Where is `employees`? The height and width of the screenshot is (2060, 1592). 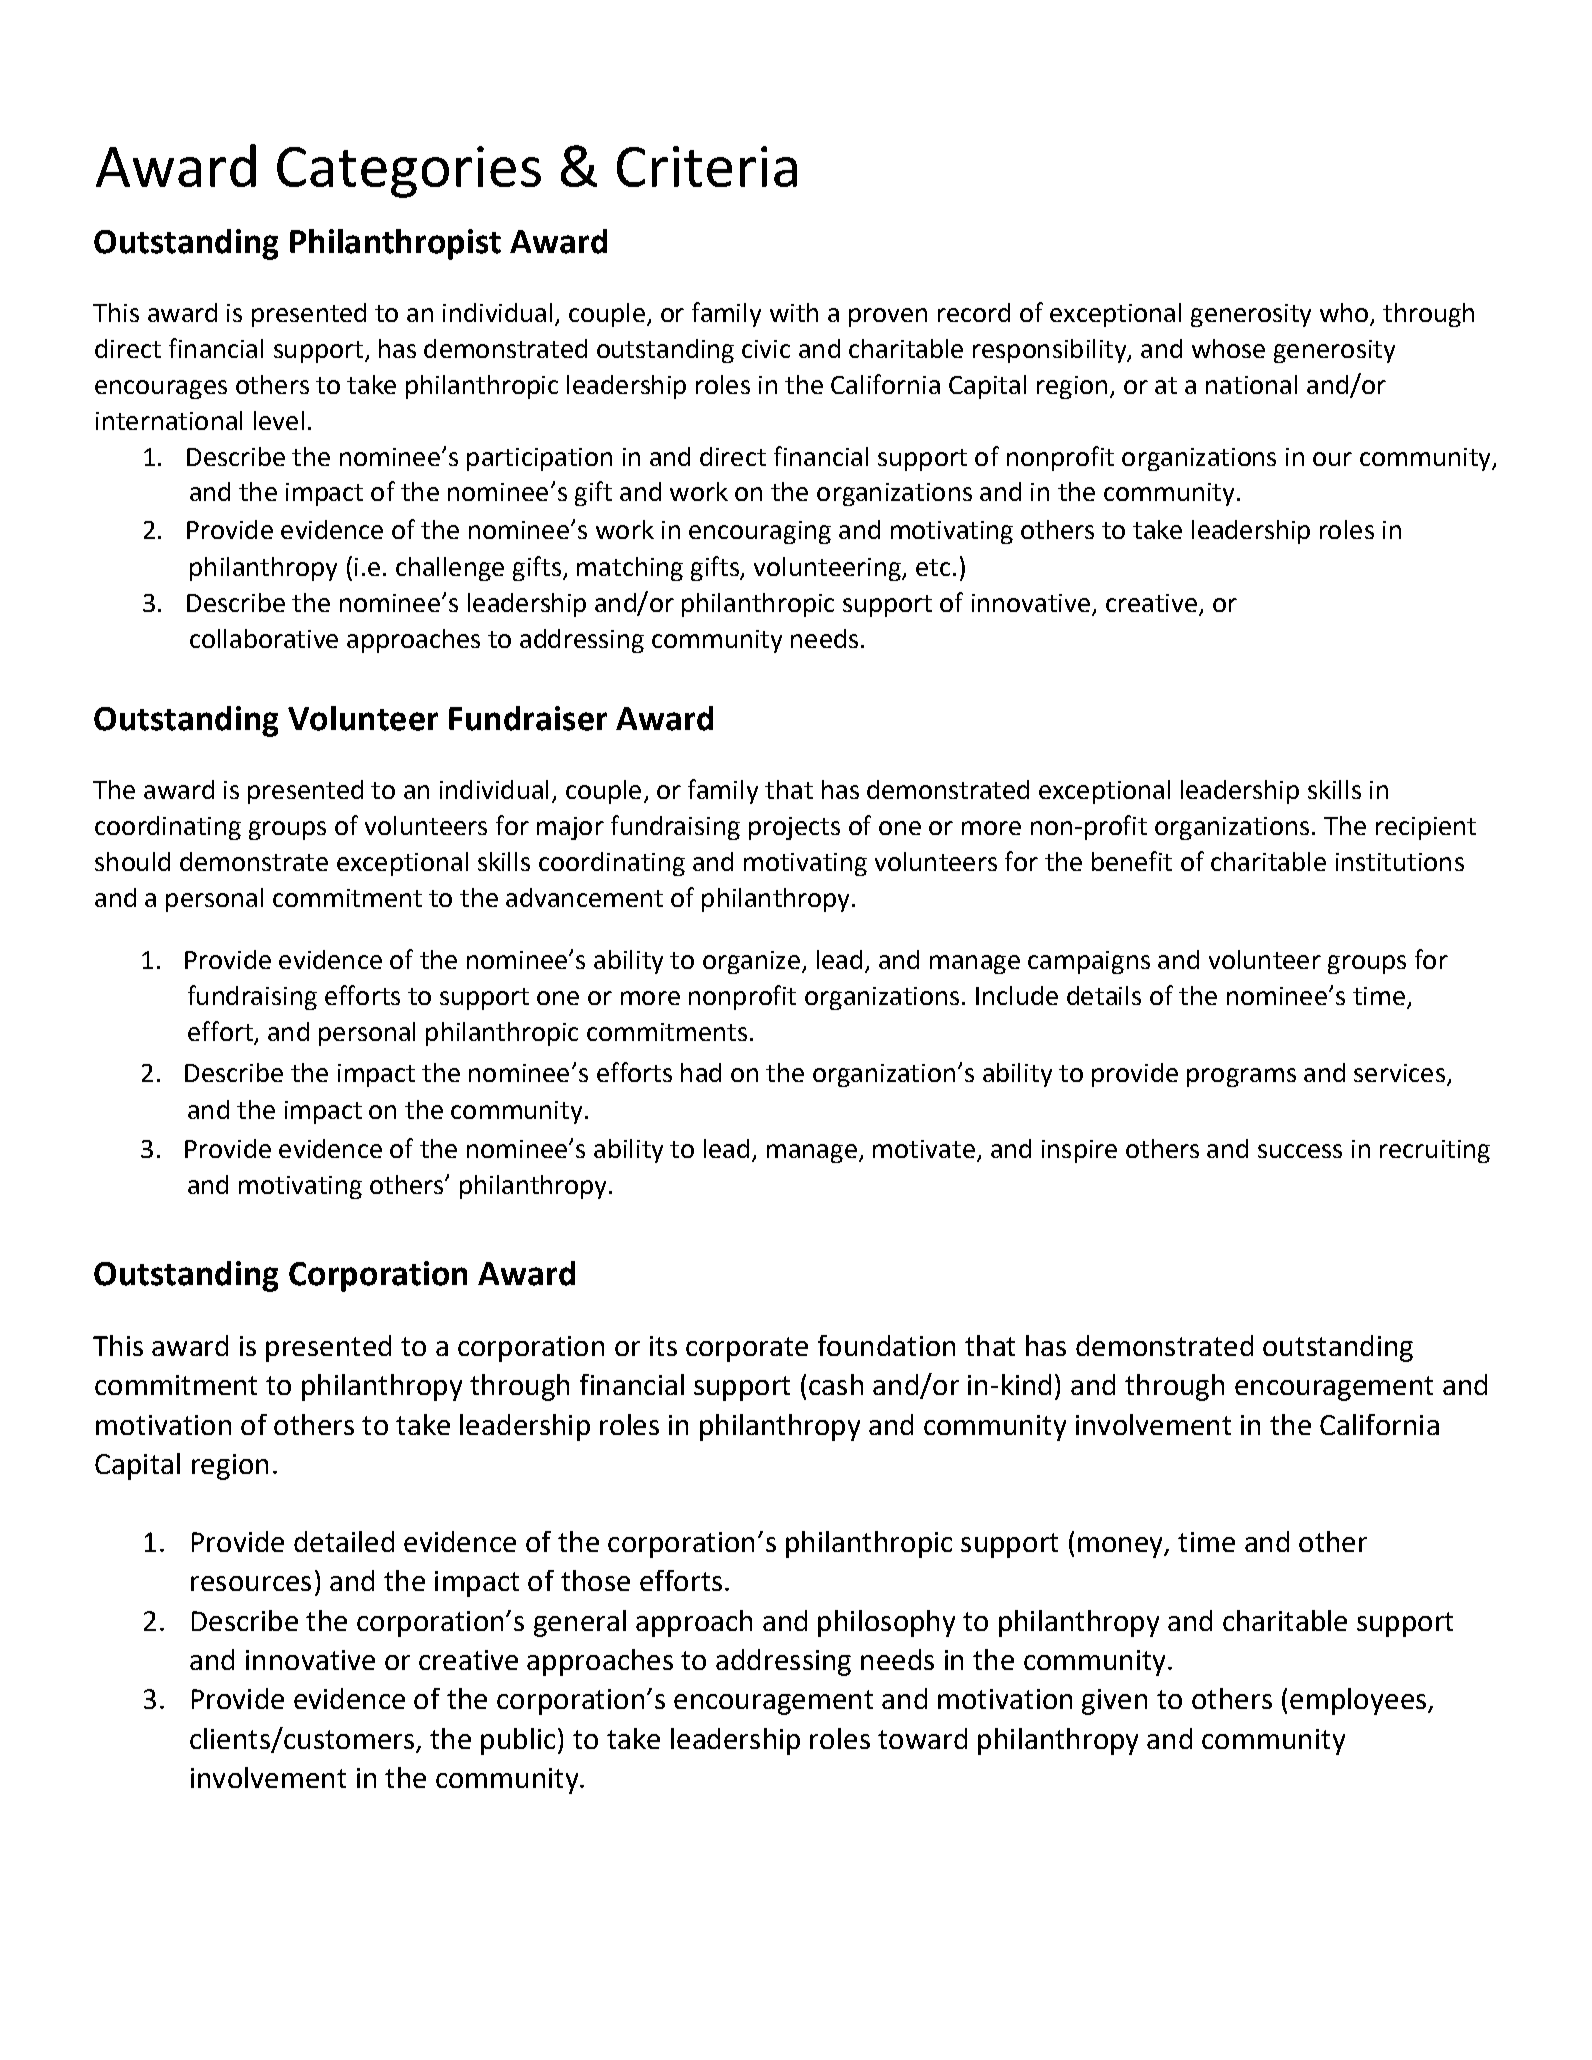 employees is located at coordinates (1359, 1701).
